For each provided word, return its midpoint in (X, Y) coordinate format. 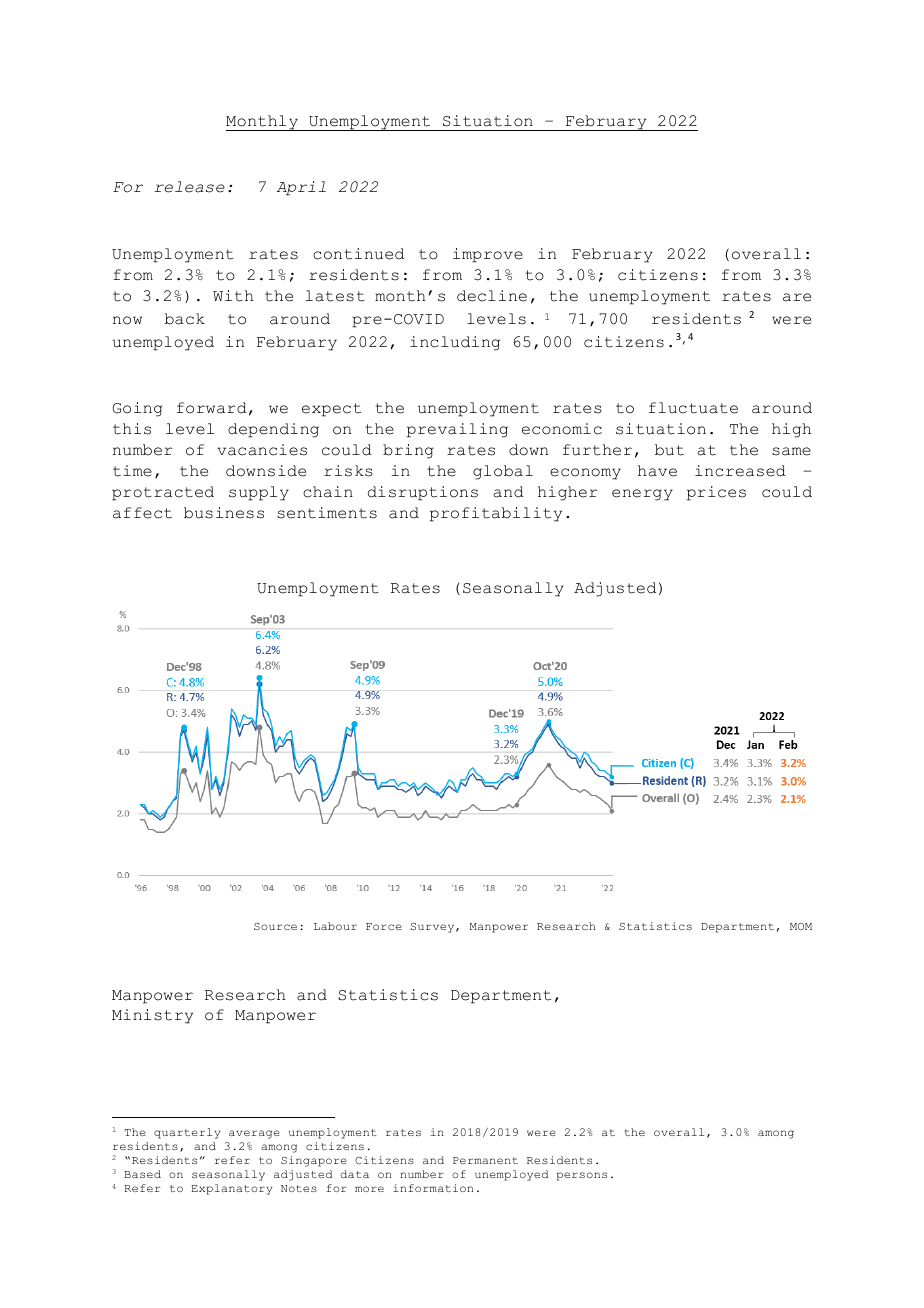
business (224, 513)
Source (275, 926)
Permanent (485, 1160)
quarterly (187, 1133)
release (189, 187)
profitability (496, 514)
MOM (801, 926)
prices (716, 493)
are (797, 297)
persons (582, 1176)
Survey (434, 928)
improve (488, 255)
